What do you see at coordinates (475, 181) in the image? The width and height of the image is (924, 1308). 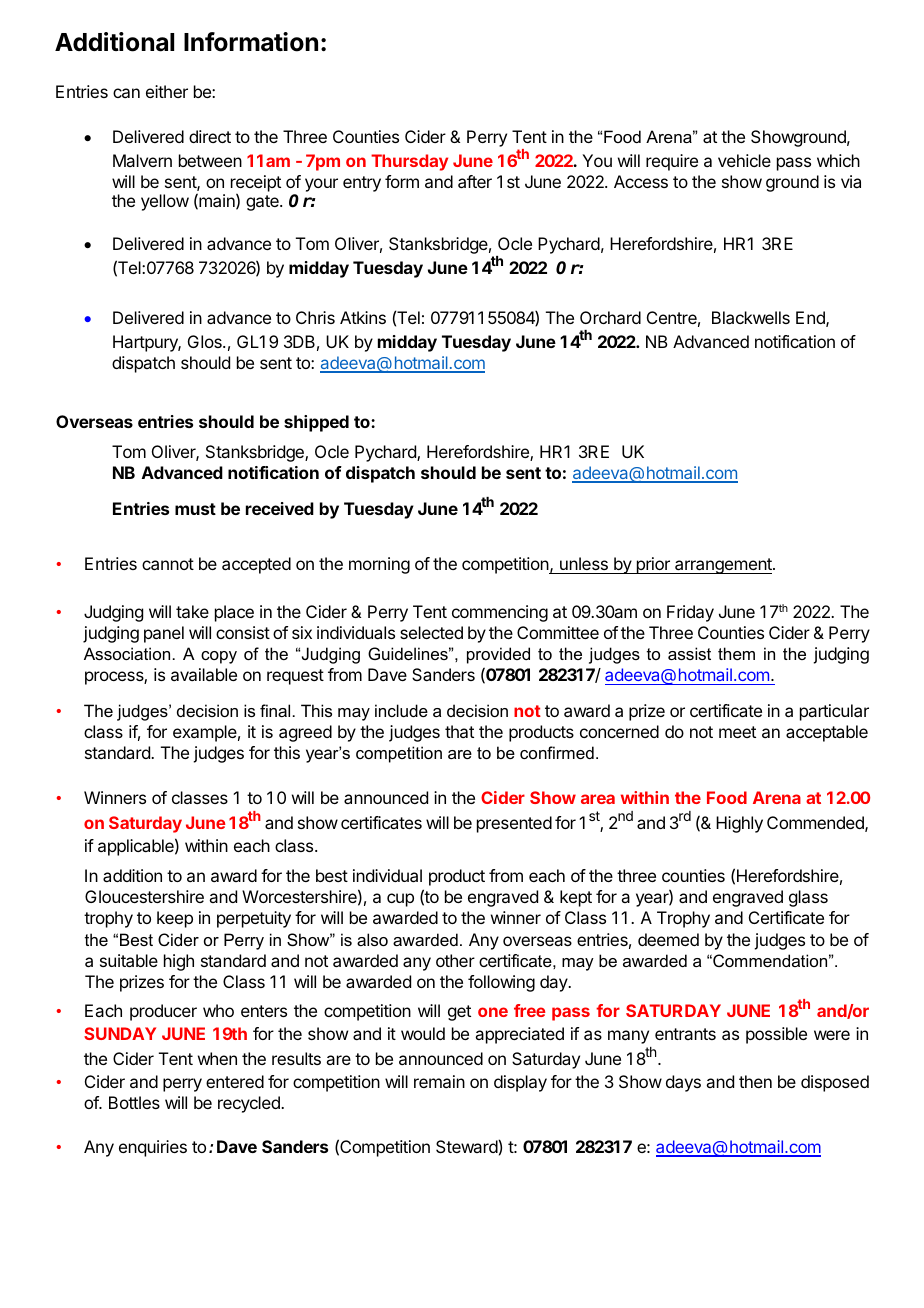 I see `after` at bounding box center [475, 181].
